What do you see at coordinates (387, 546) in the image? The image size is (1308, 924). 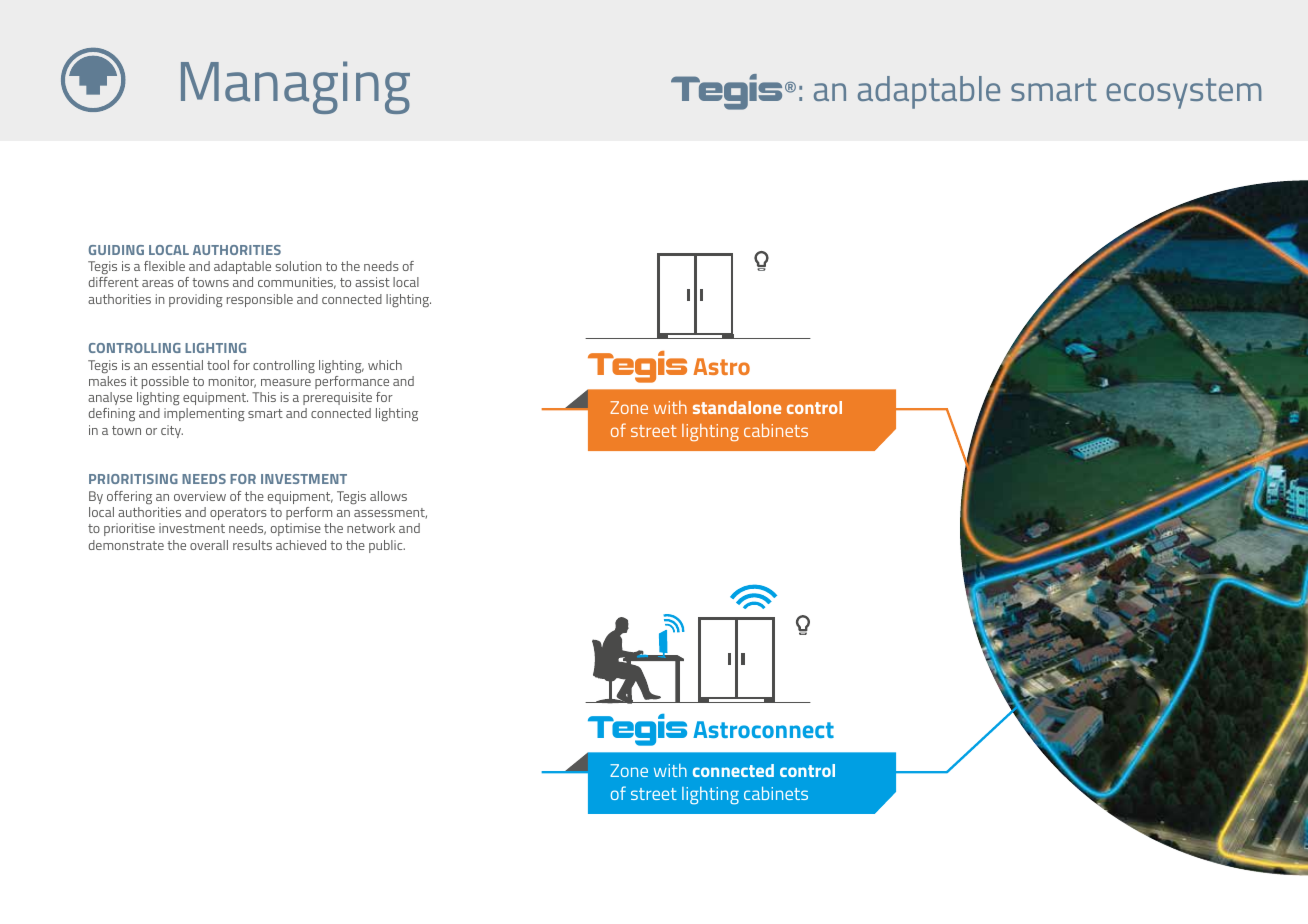 I see `public` at bounding box center [387, 546].
